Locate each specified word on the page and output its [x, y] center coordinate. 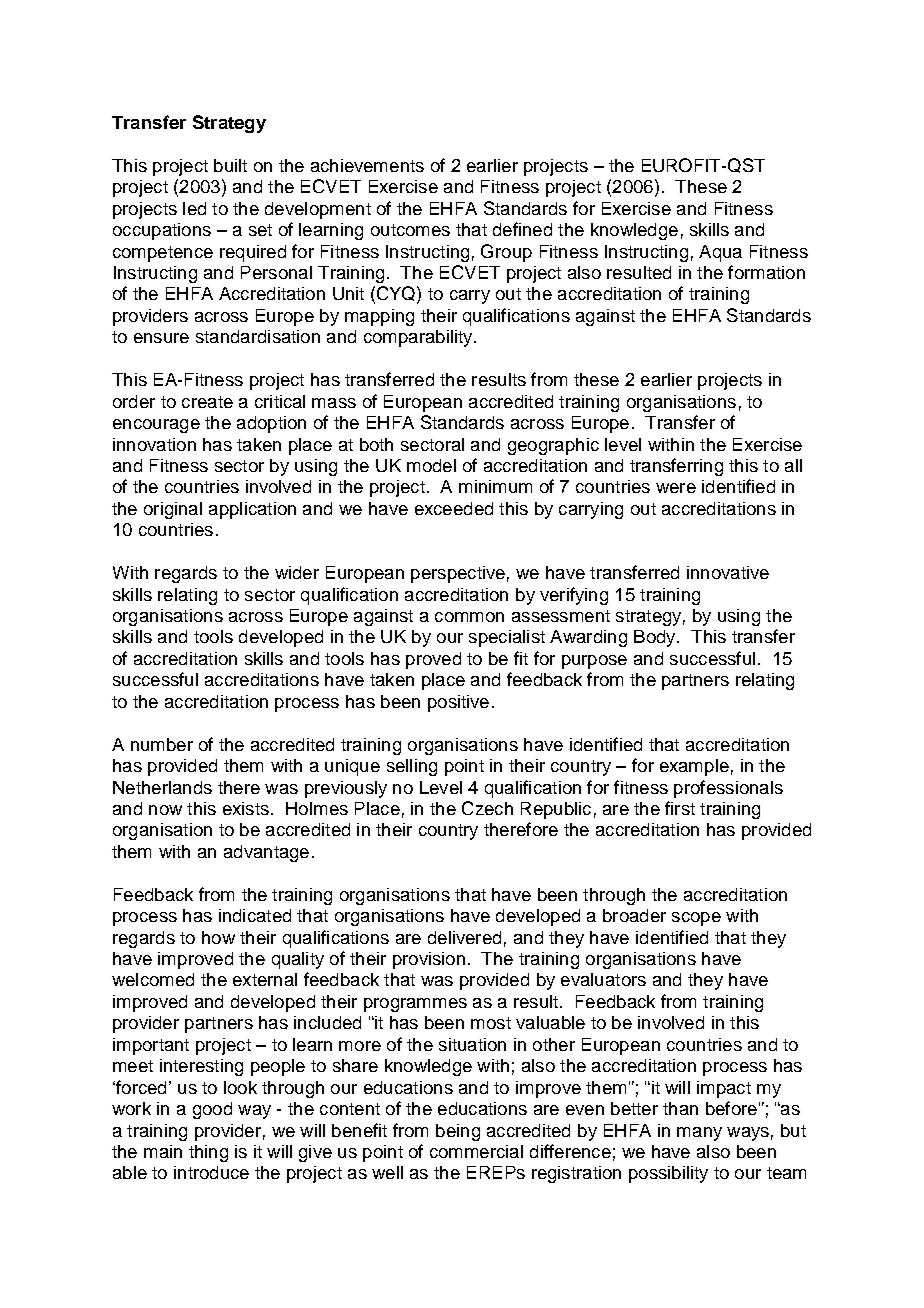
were [676, 488]
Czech [487, 808]
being [458, 1132]
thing [208, 1153]
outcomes [410, 230]
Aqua [720, 253]
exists [246, 808]
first [680, 808]
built [230, 165]
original [173, 510]
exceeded [454, 508]
